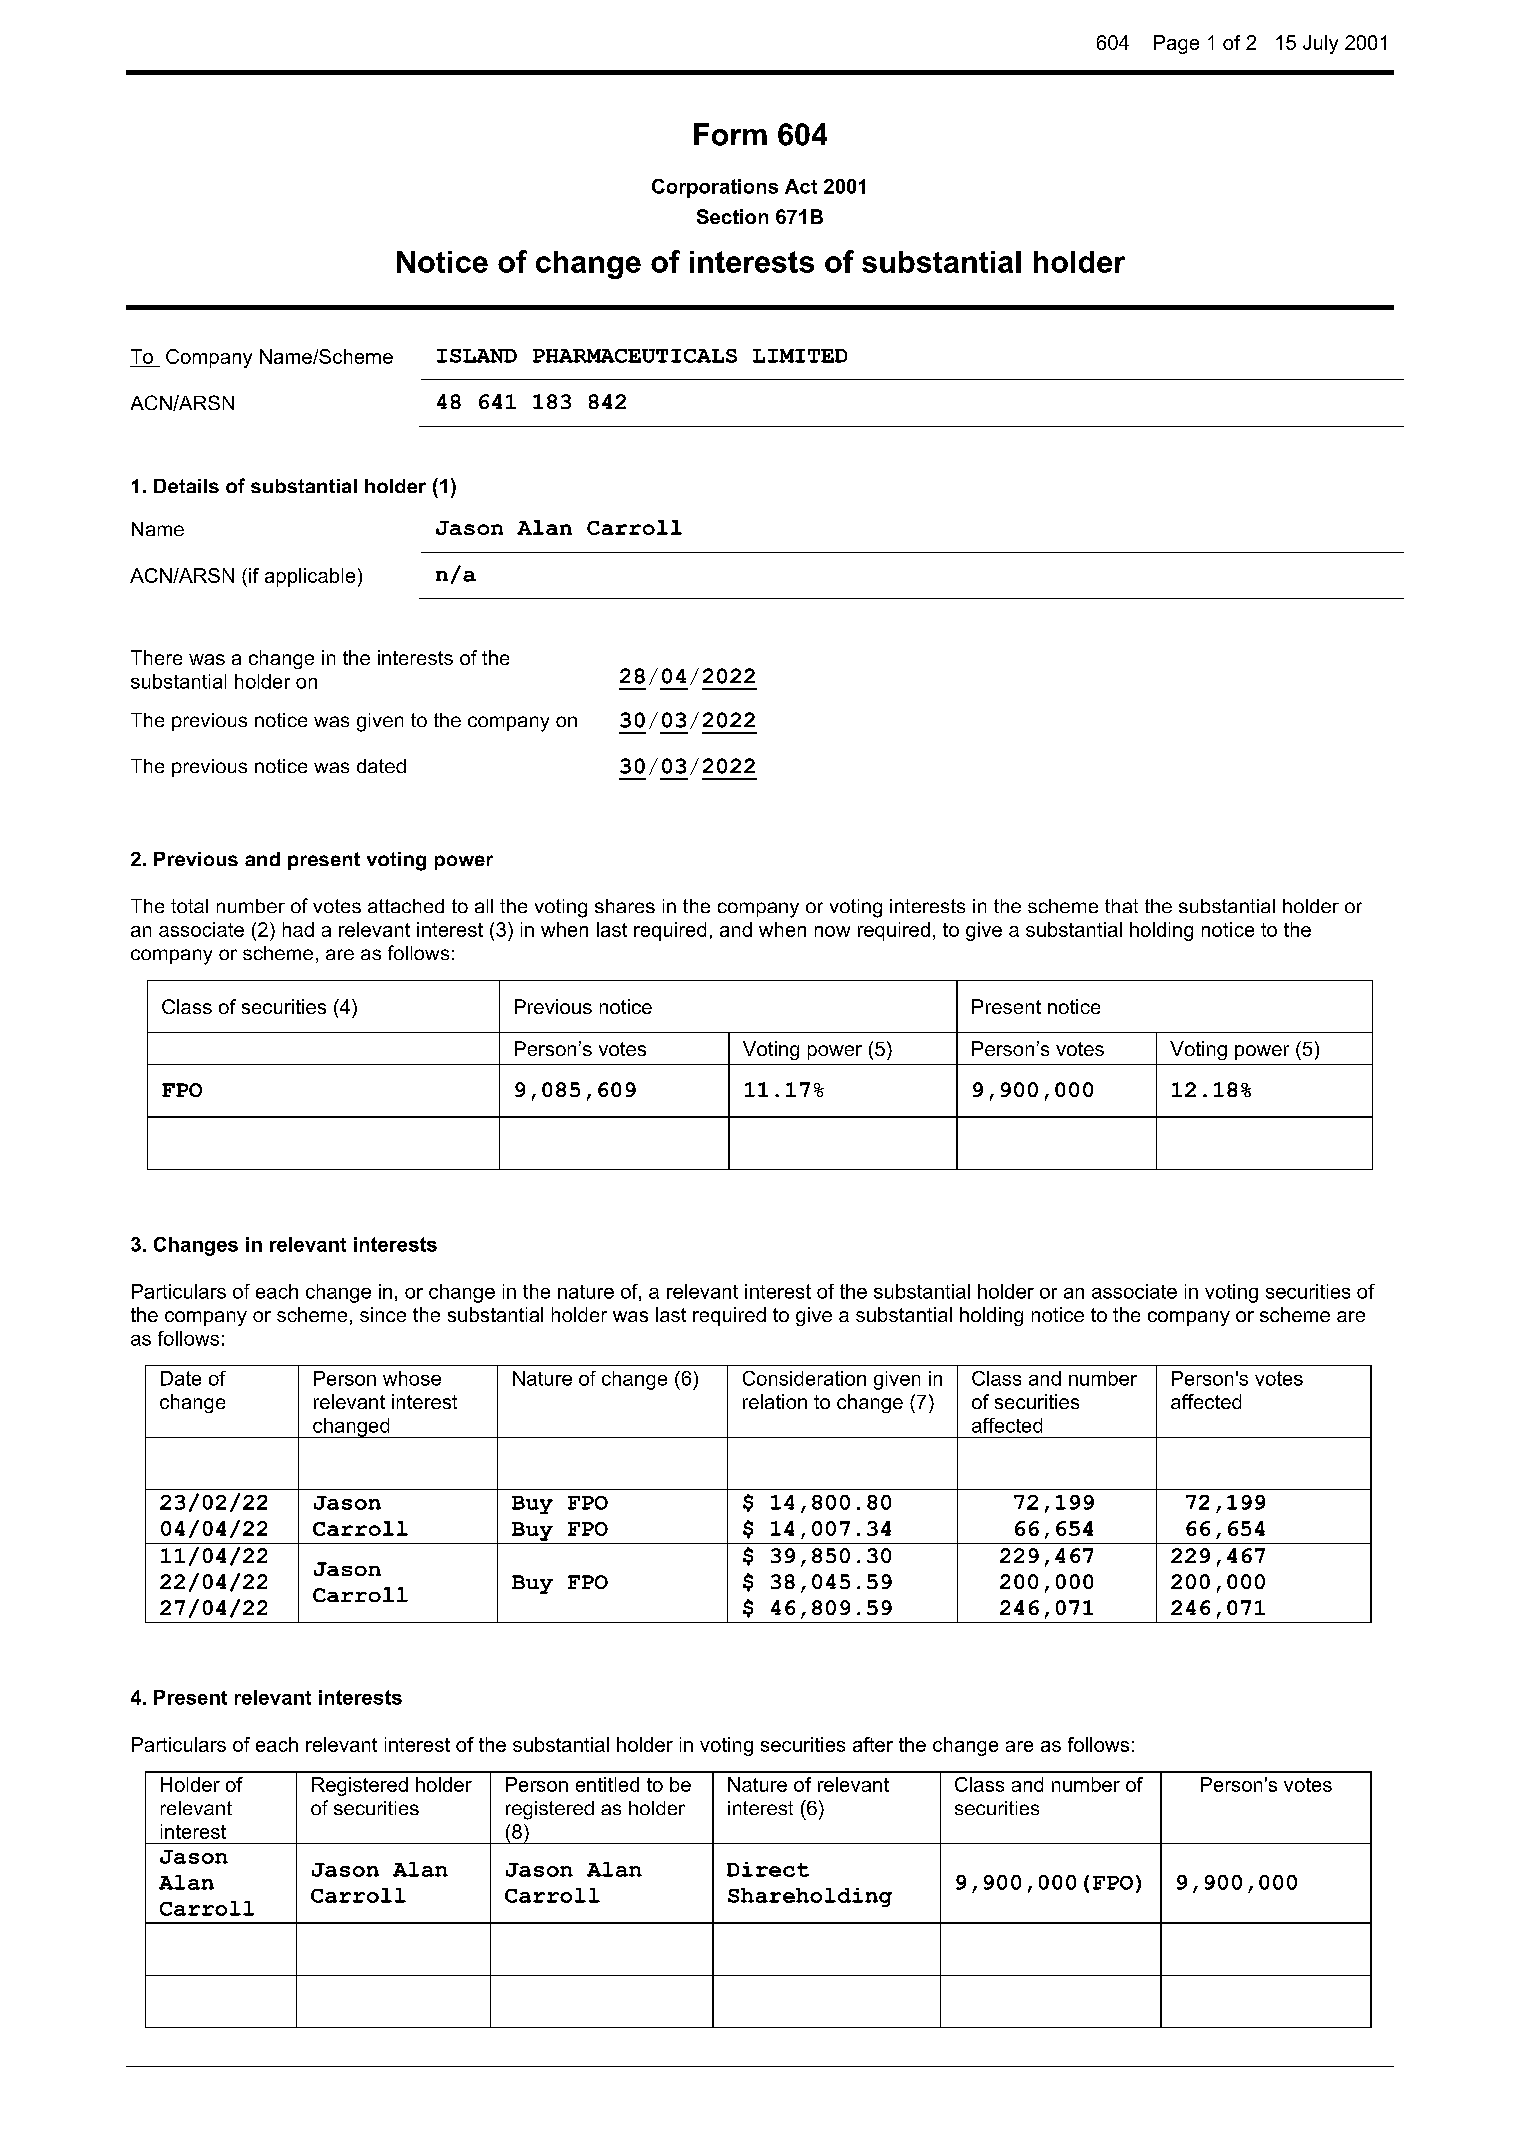 The height and width of the page is (2149, 1520). I want to click on Direct, so click(768, 1869).
